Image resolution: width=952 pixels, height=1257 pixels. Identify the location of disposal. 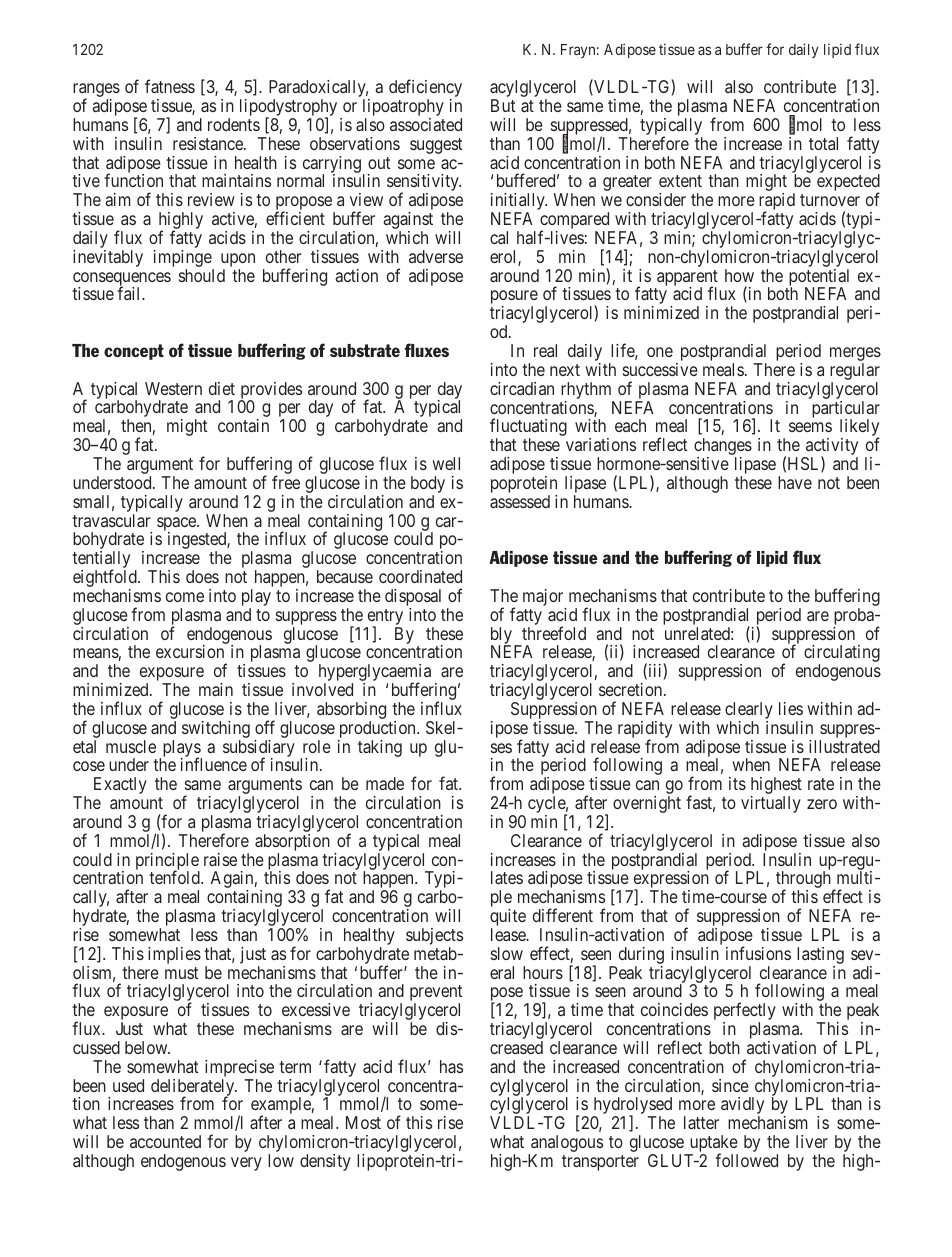
(413, 599).
